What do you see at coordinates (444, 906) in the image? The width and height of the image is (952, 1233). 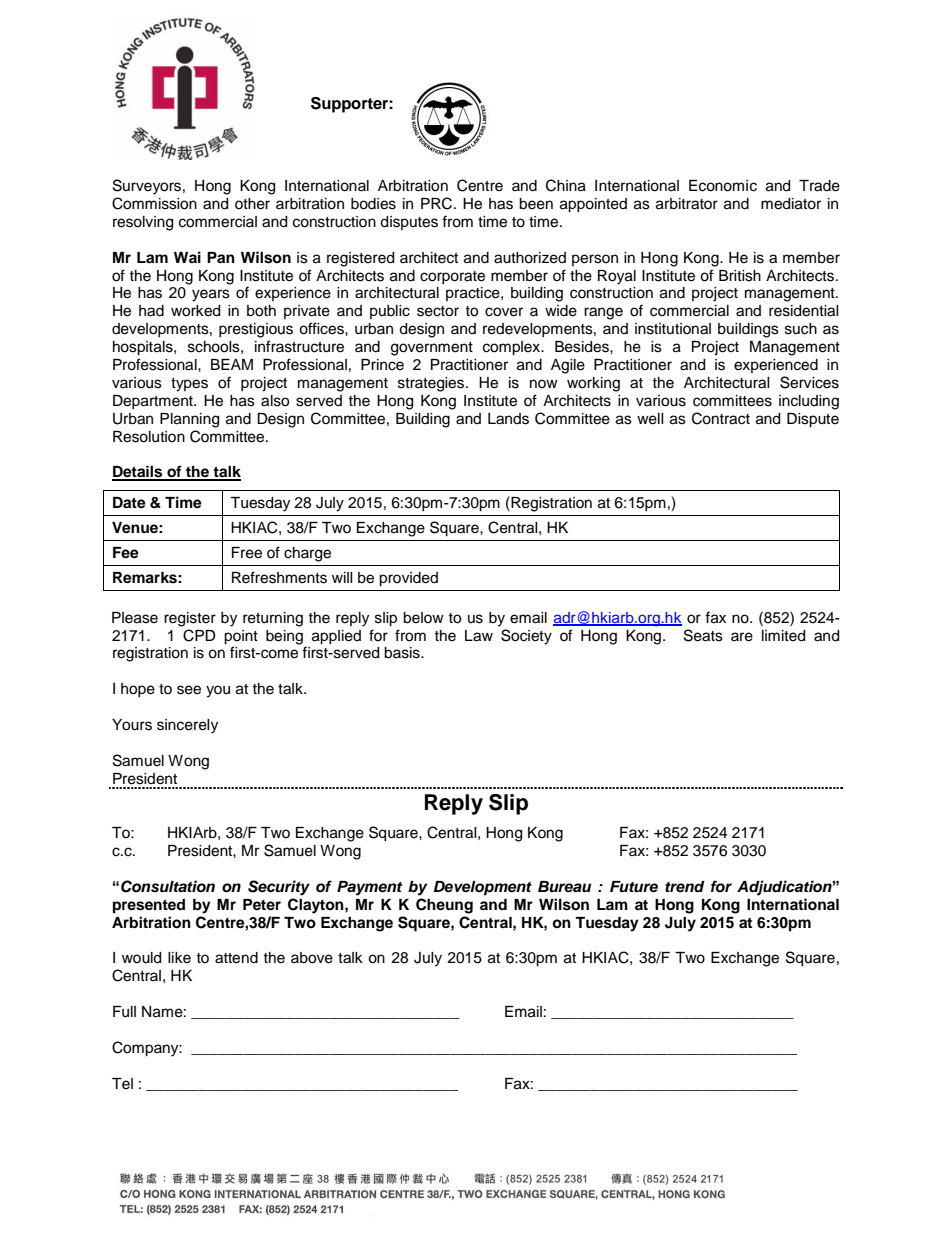 I see `Cheung` at bounding box center [444, 906].
